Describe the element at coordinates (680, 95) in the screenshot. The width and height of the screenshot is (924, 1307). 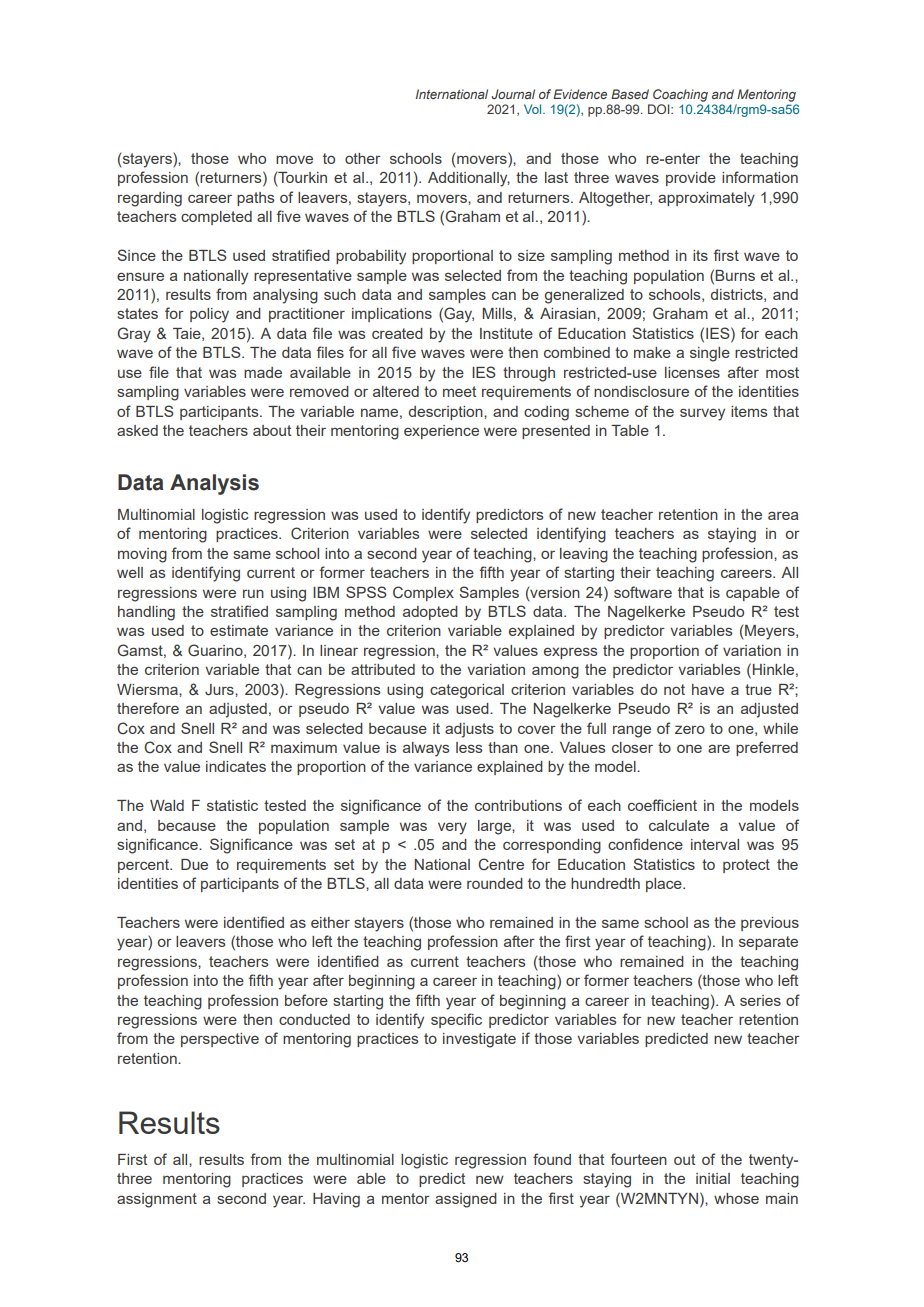
I see `Coaching` at that location.
